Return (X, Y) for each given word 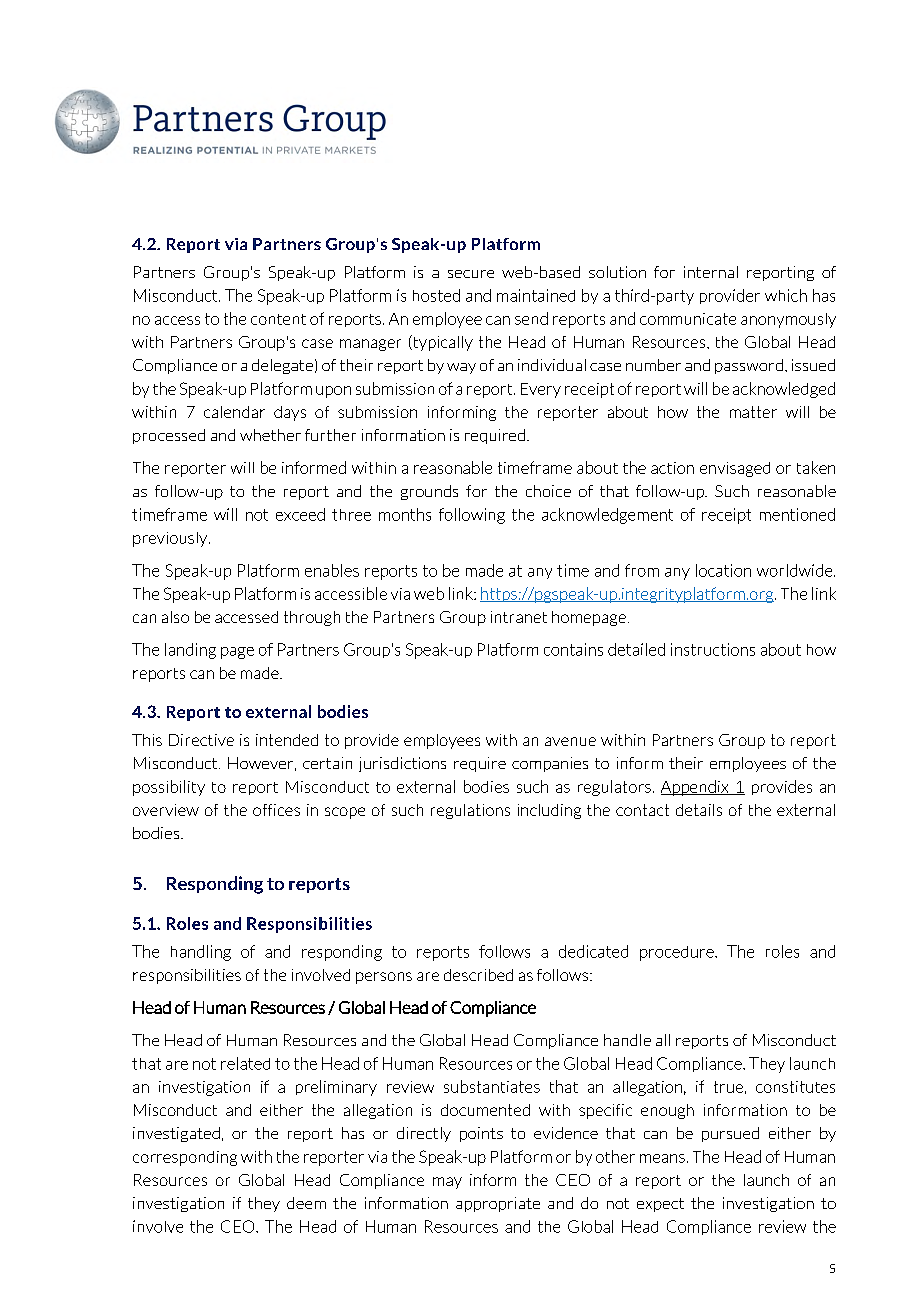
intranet (519, 617)
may (447, 1183)
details (699, 810)
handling (201, 953)
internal (711, 272)
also (175, 617)
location (723, 570)
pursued (730, 1134)
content (278, 319)
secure (471, 274)
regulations (470, 811)
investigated (176, 1134)
